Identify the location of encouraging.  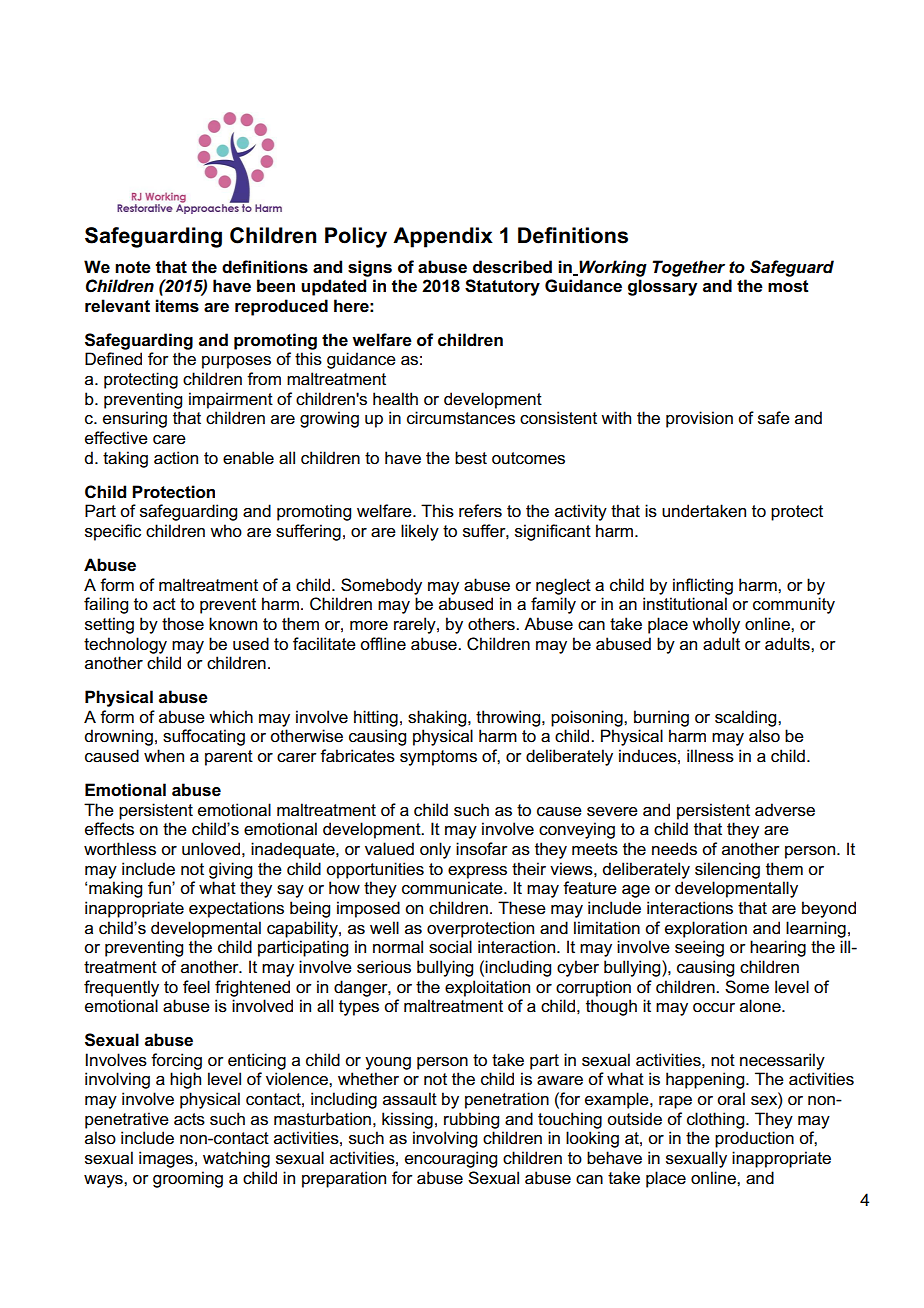
(451, 1159).
